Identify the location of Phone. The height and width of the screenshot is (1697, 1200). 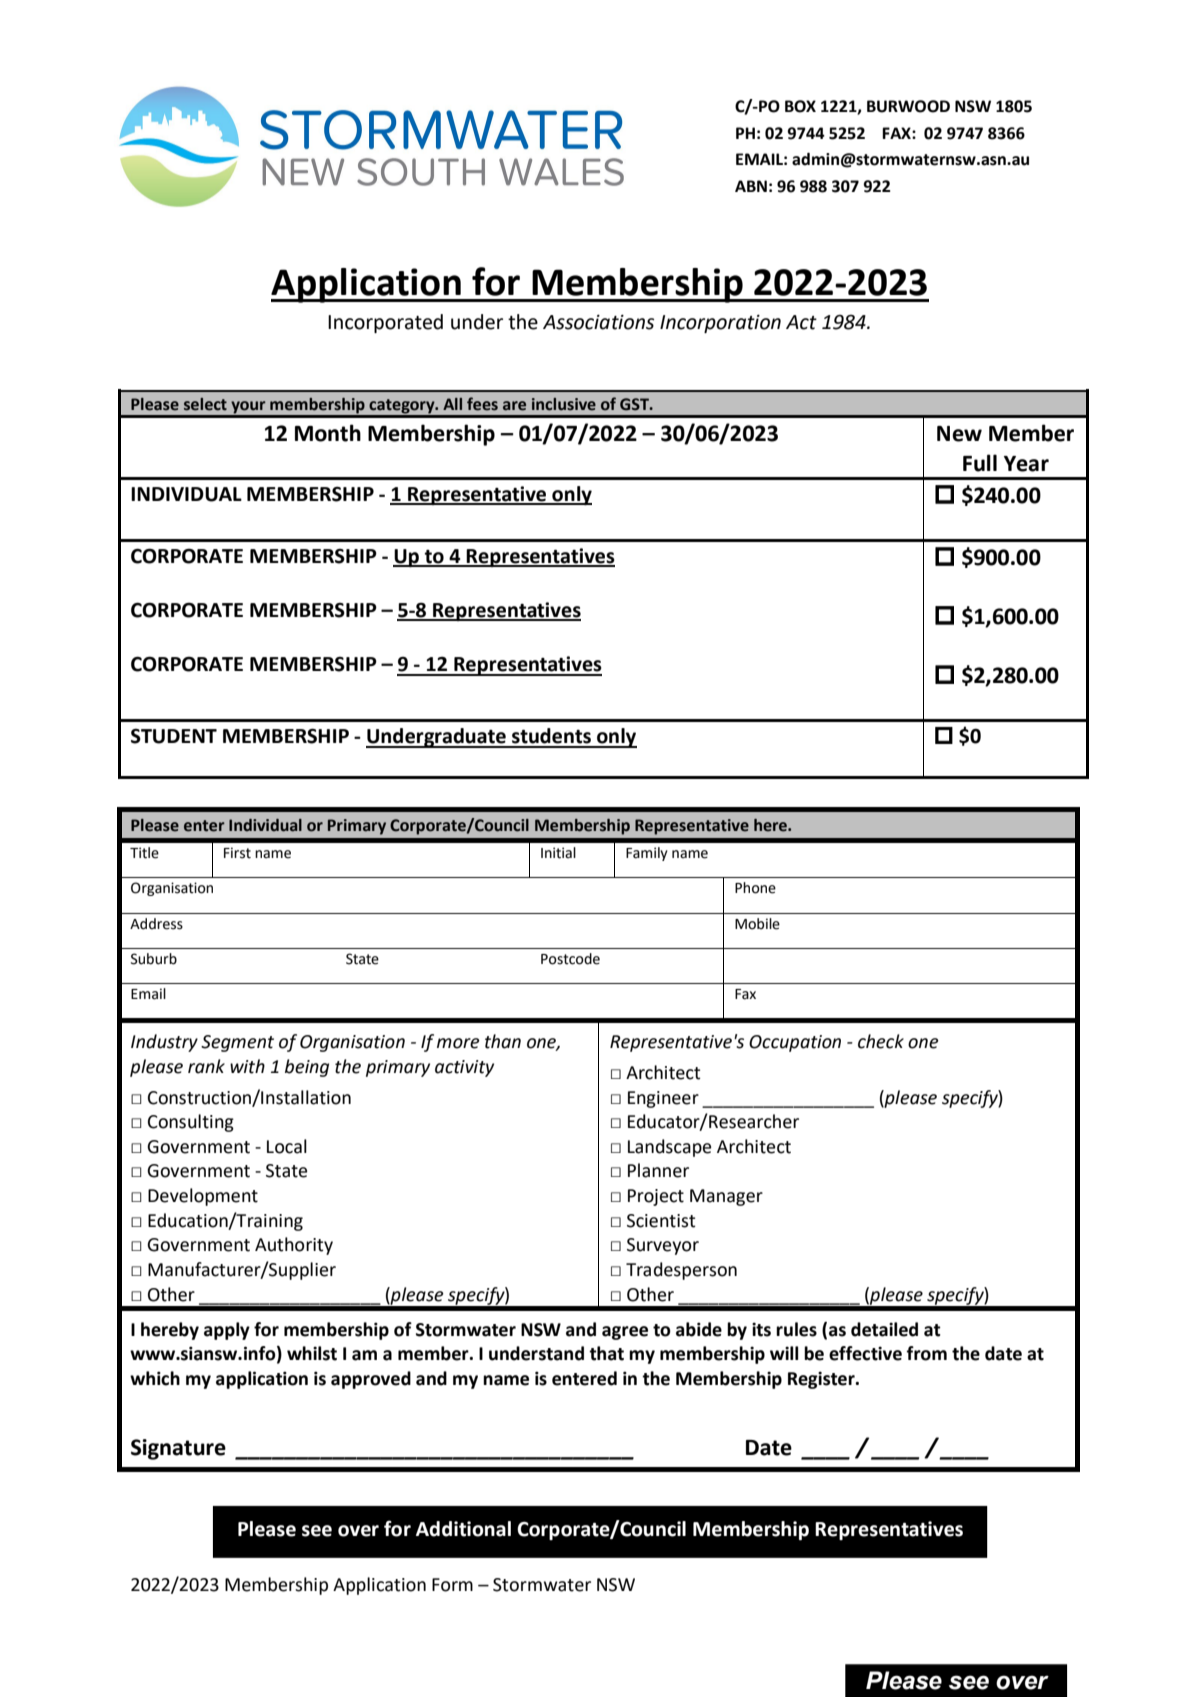
(755, 888).
